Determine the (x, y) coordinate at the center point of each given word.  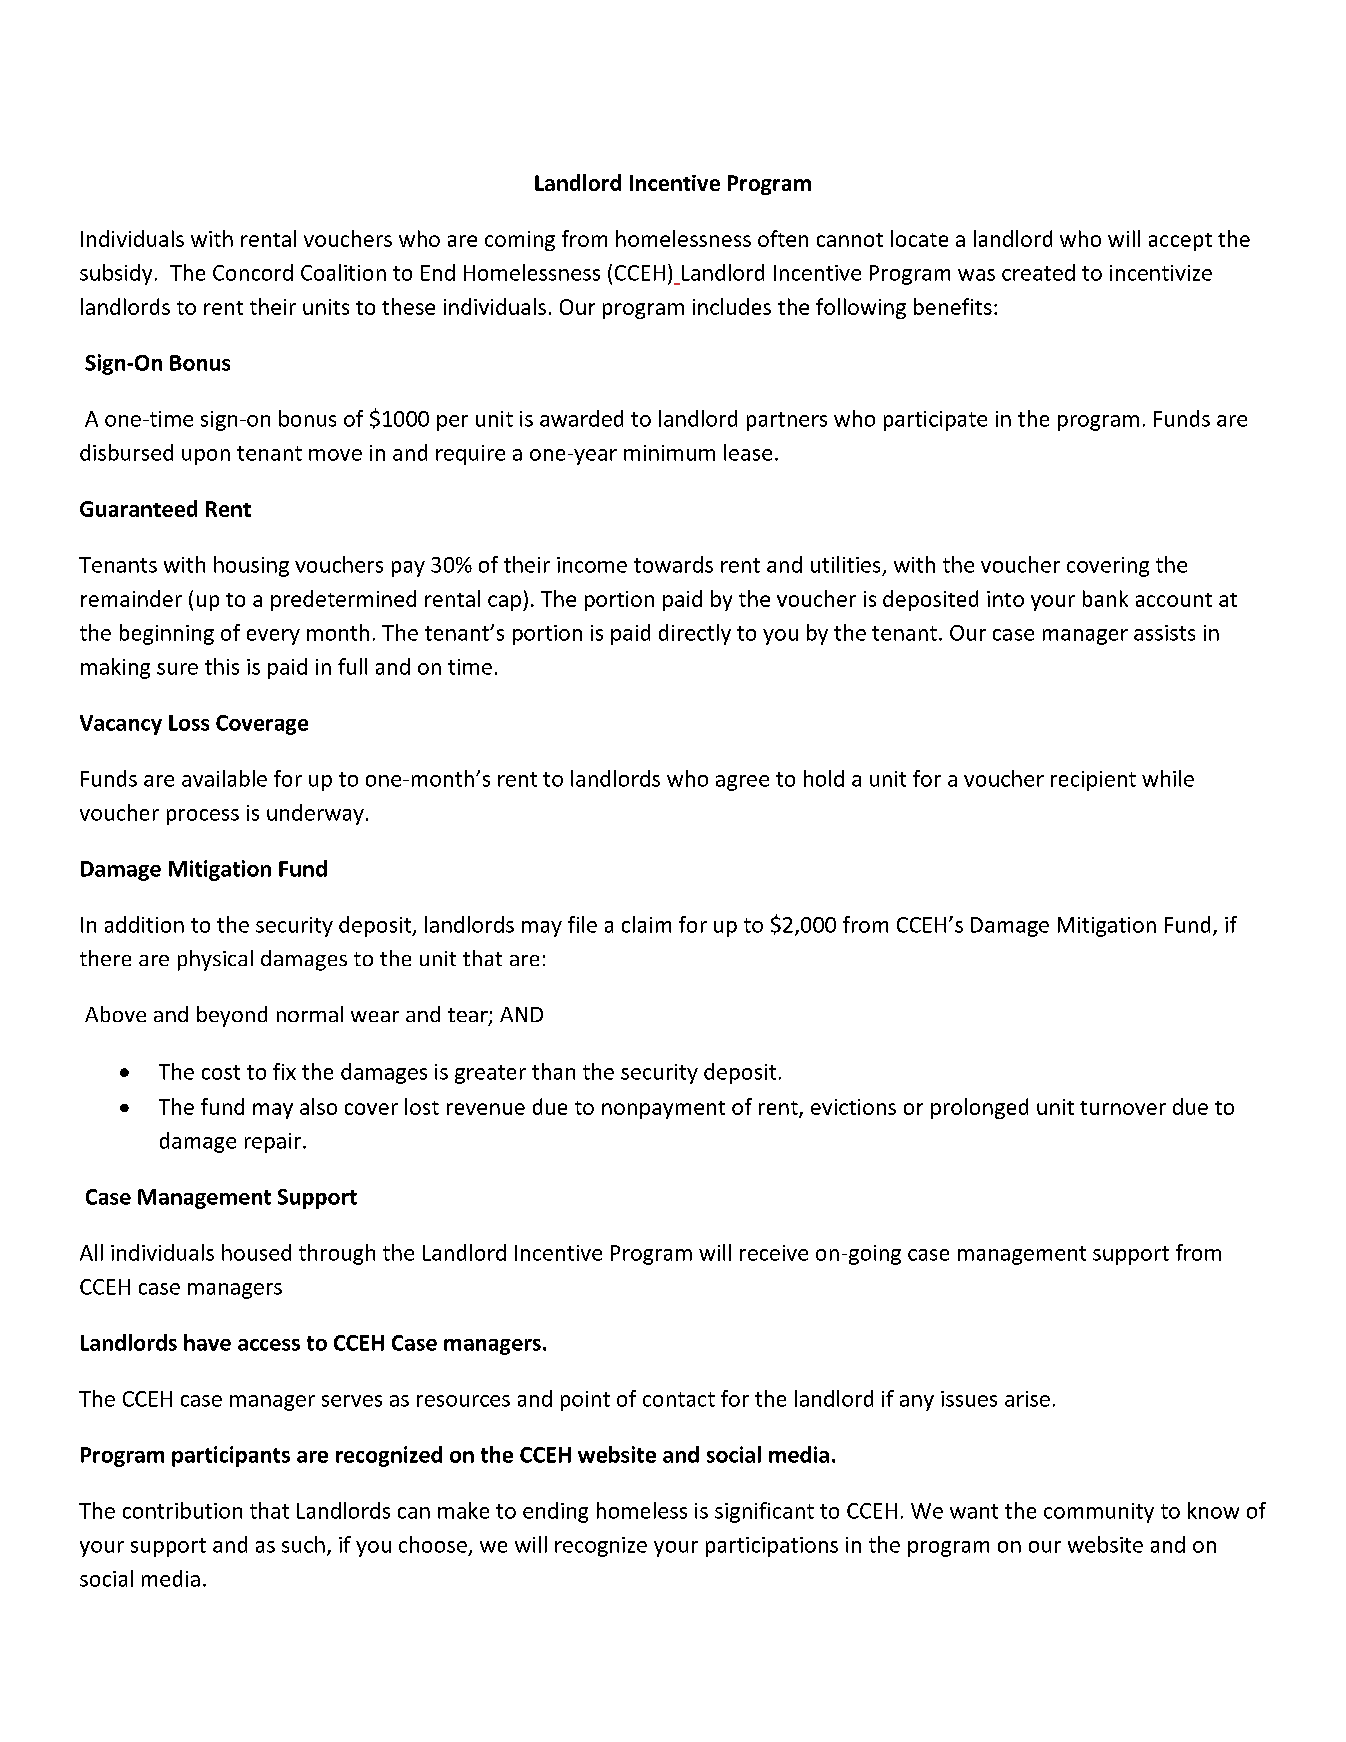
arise (1027, 1399)
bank (1105, 598)
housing (251, 566)
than (553, 1071)
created (1038, 272)
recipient (1093, 781)
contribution (182, 1510)
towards (673, 564)
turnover (1123, 1108)
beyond (232, 1016)
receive (774, 1253)
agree (742, 783)
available (224, 778)
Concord (253, 272)
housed (256, 1252)
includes (732, 306)
